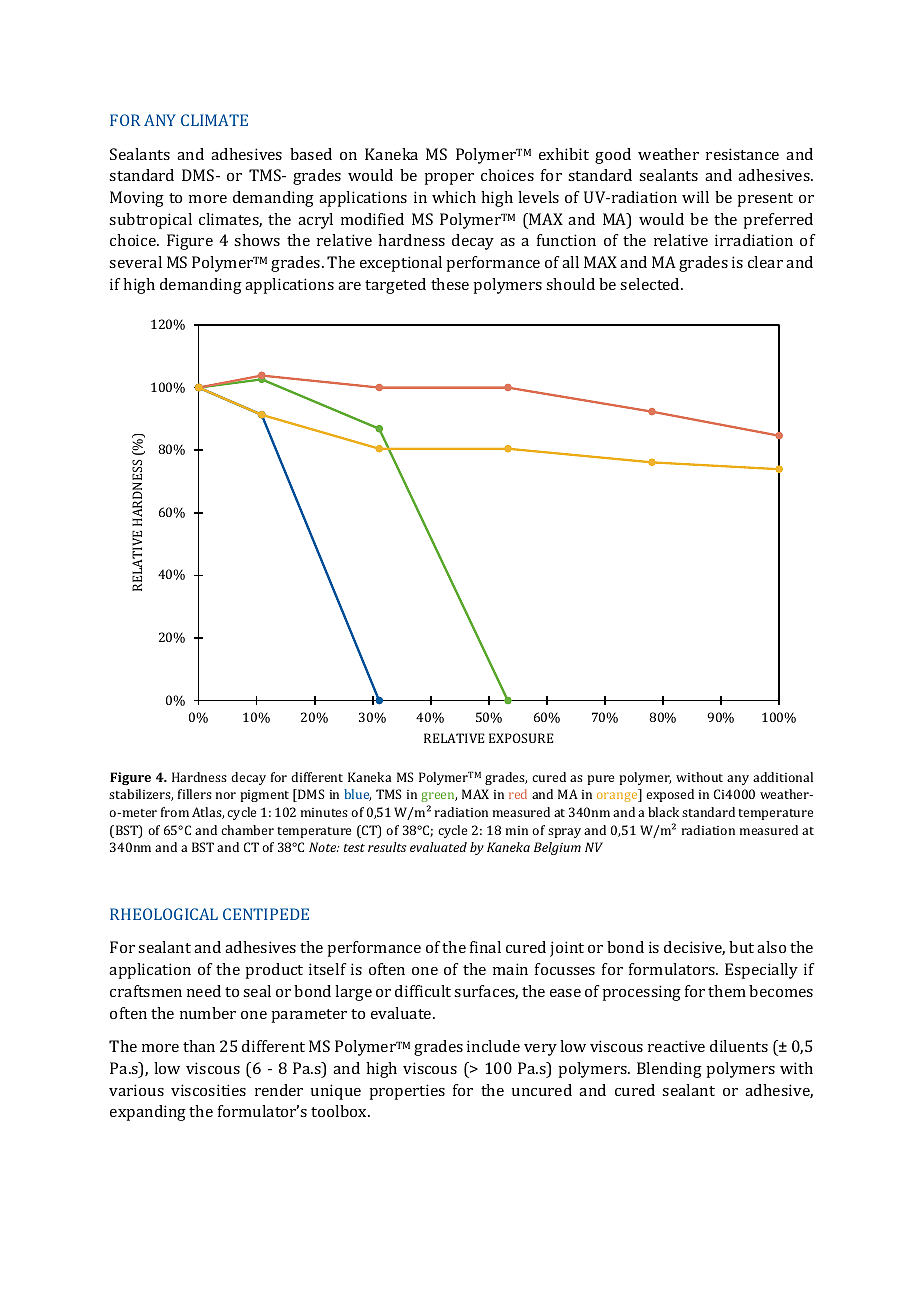  I want to click on black, so click(663, 812).
